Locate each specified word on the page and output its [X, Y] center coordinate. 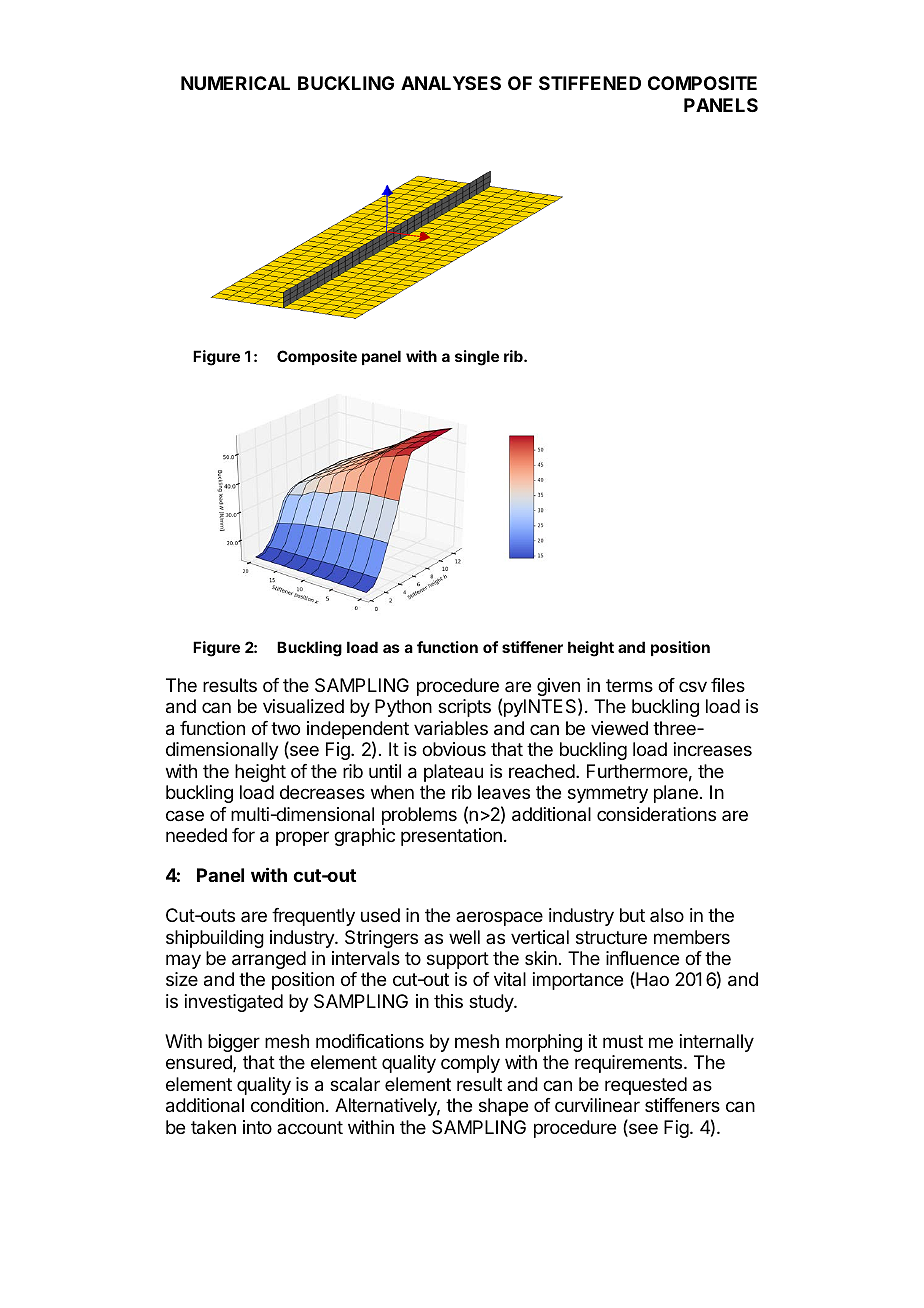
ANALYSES [451, 83]
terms [629, 685]
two [285, 728]
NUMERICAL [235, 83]
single [477, 358]
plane [676, 794]
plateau [453, 773]
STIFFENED [590, 83]
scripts [464, 708]
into [257, 1127]
